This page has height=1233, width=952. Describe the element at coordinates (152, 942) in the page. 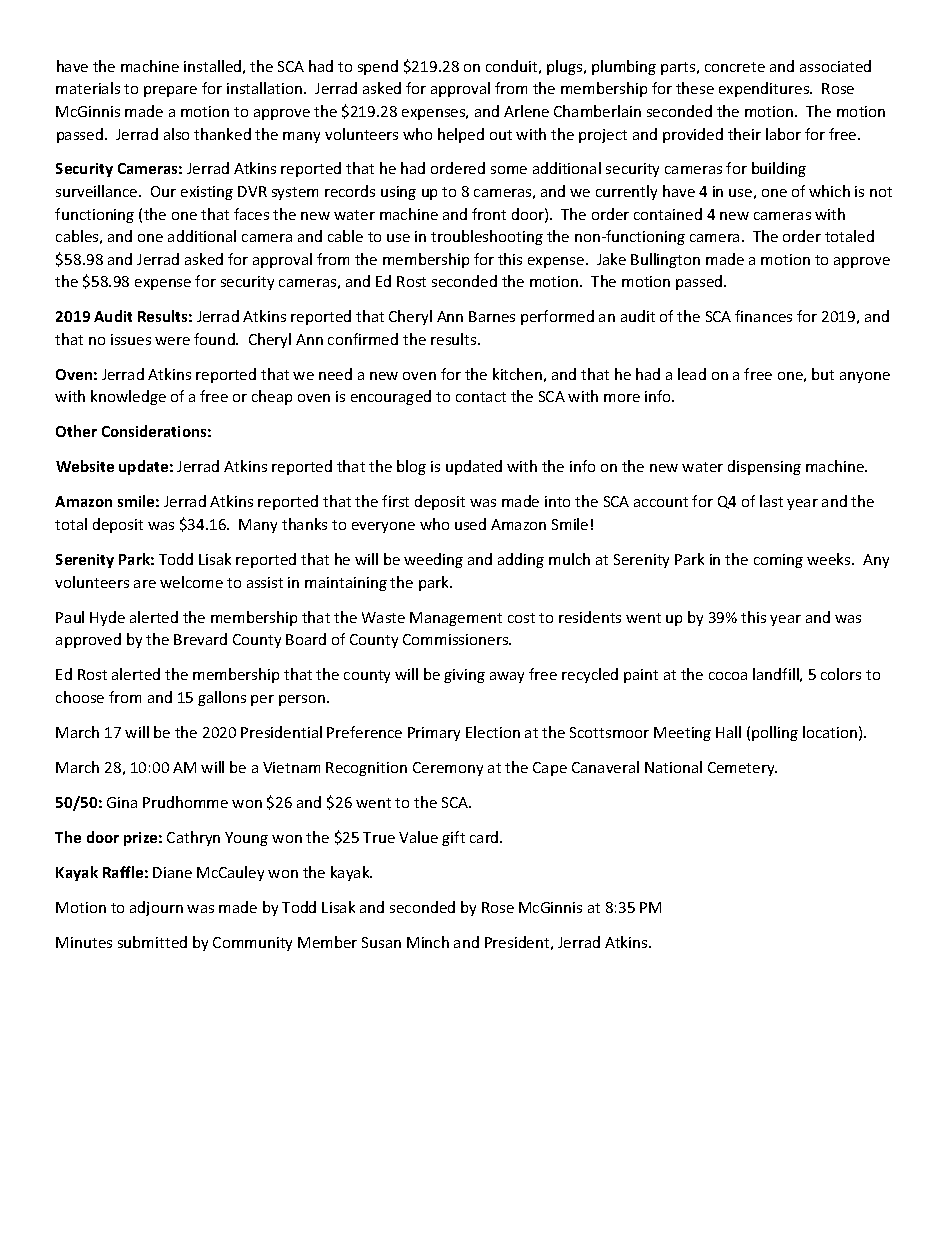

I see `submitted` at that location.
